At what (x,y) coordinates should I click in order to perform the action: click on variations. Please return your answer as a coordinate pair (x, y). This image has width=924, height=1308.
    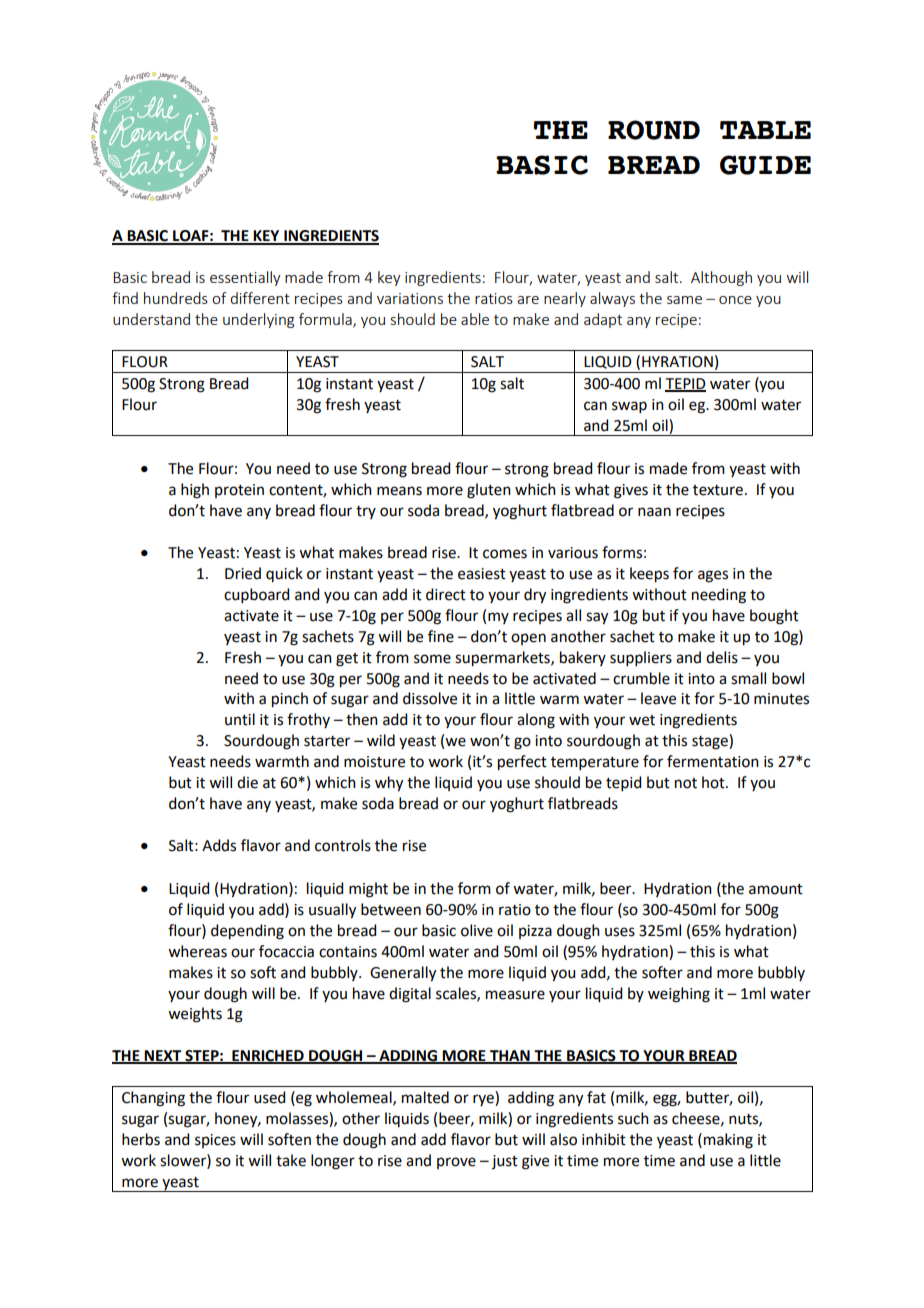
    Looking at the image, I should click on (410, 298).
